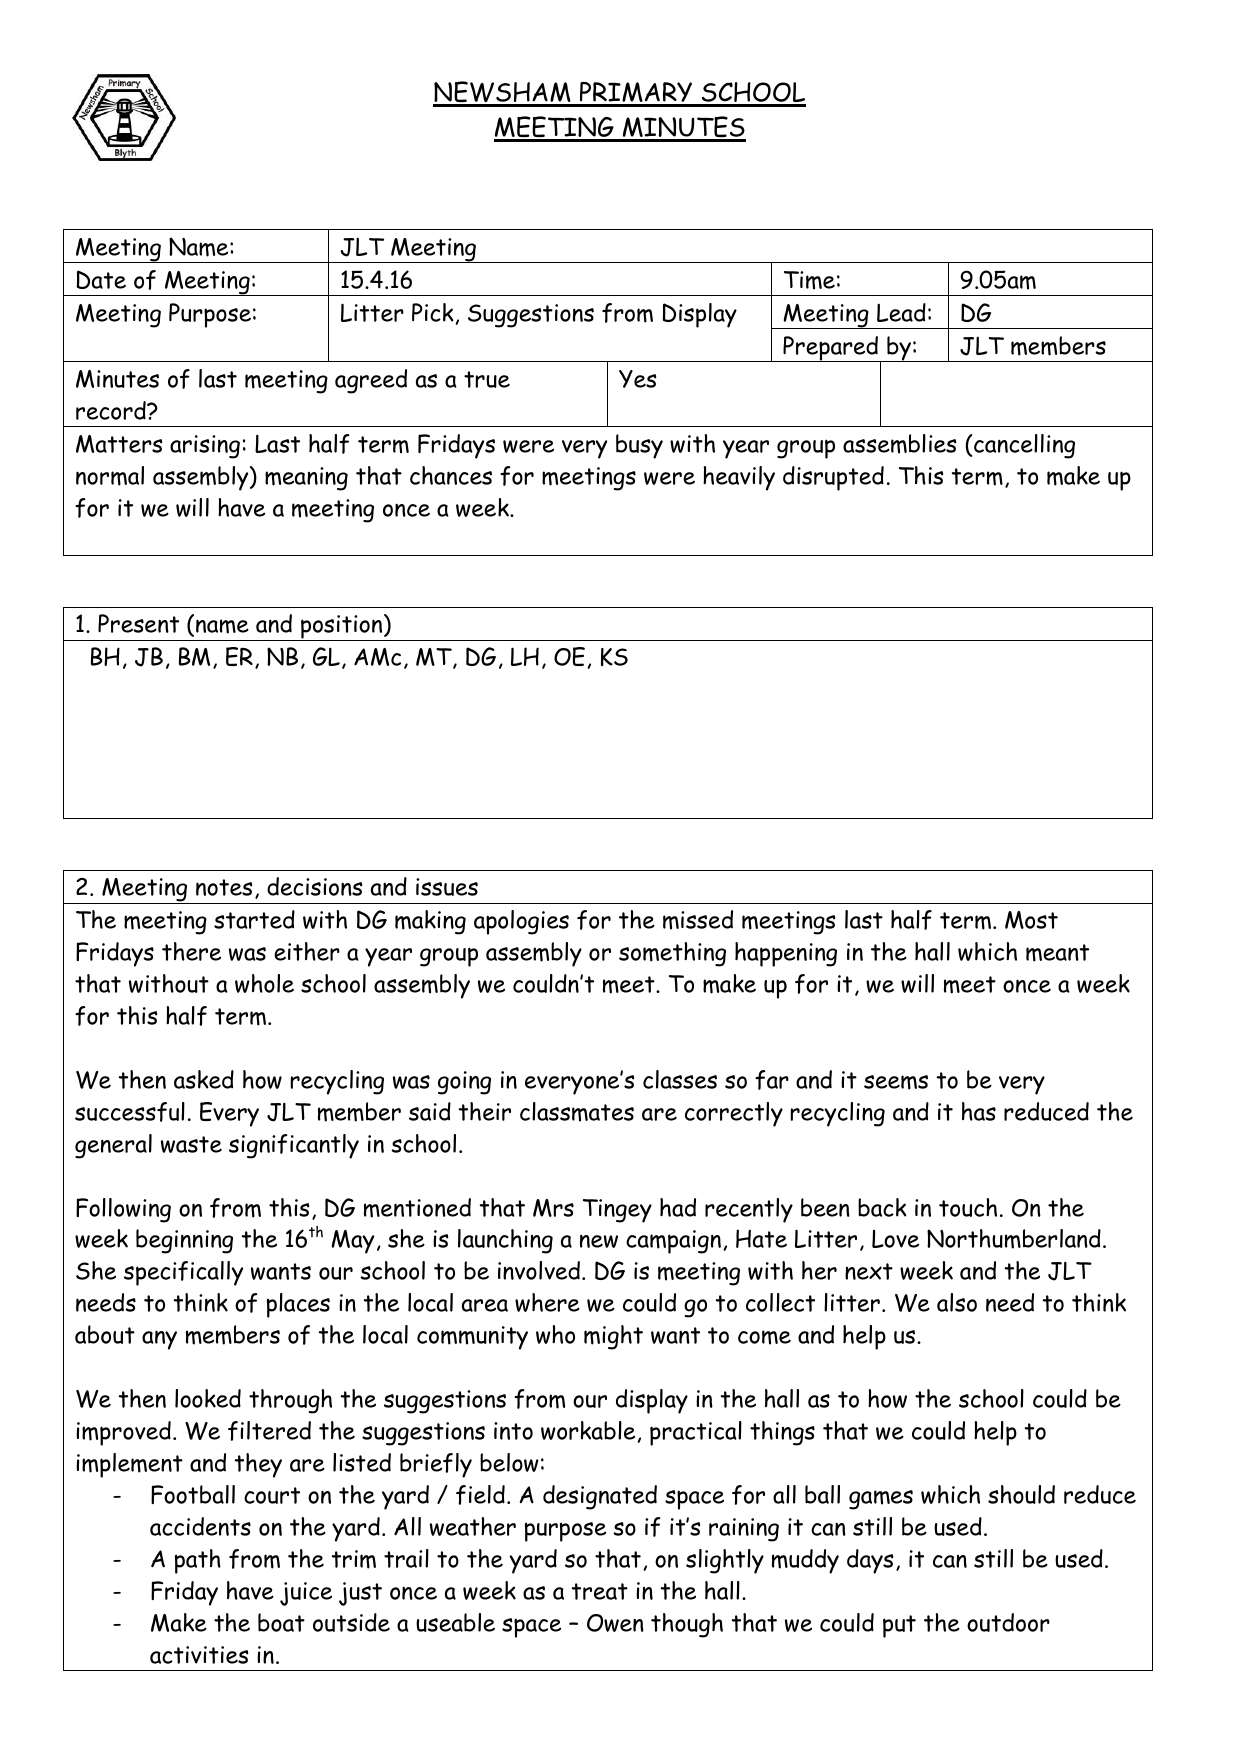 The height and width of the image is (1753, 1239). I want to click on Date, so click(101, 279).
